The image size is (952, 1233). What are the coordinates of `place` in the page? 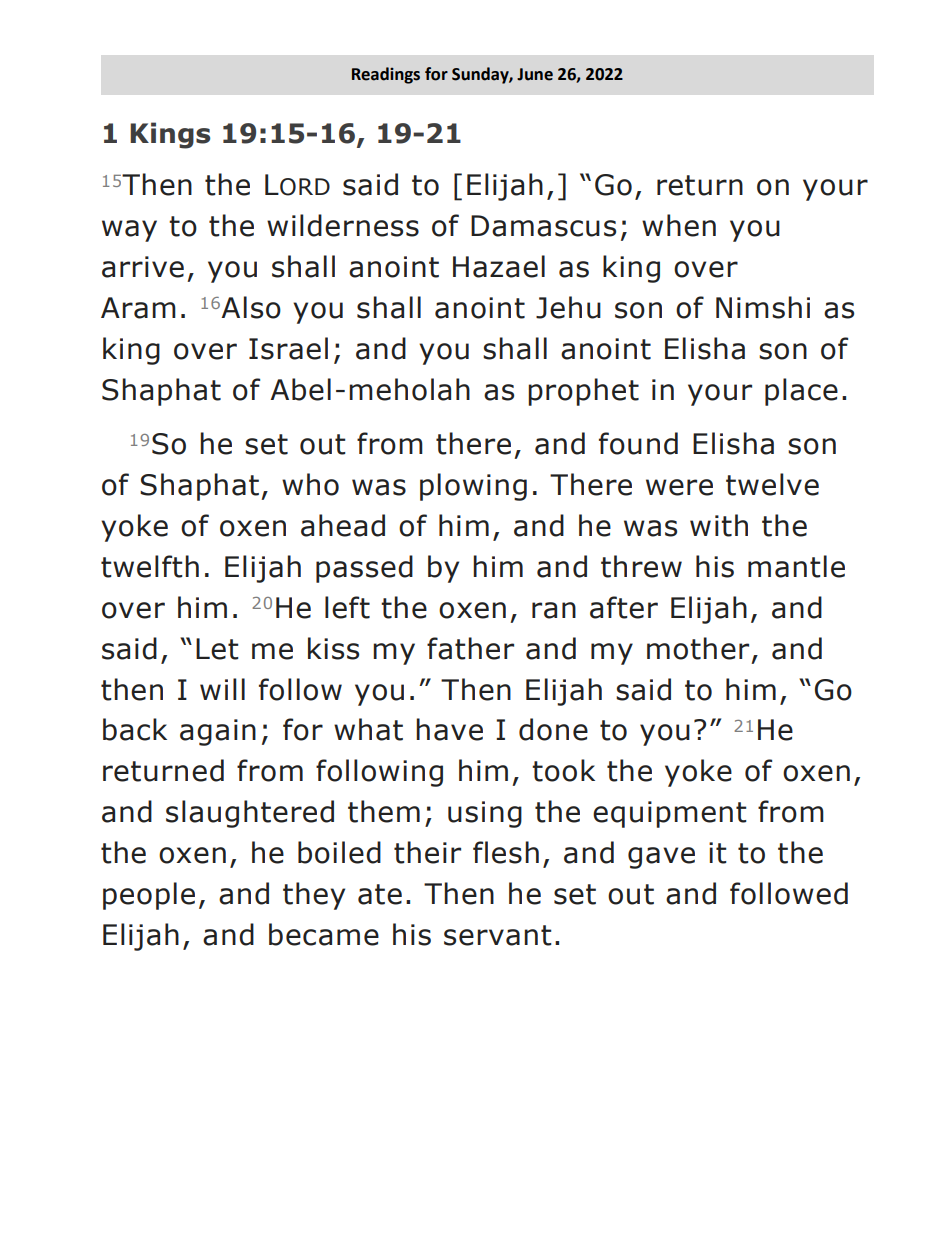 It's located at (801, 392).
